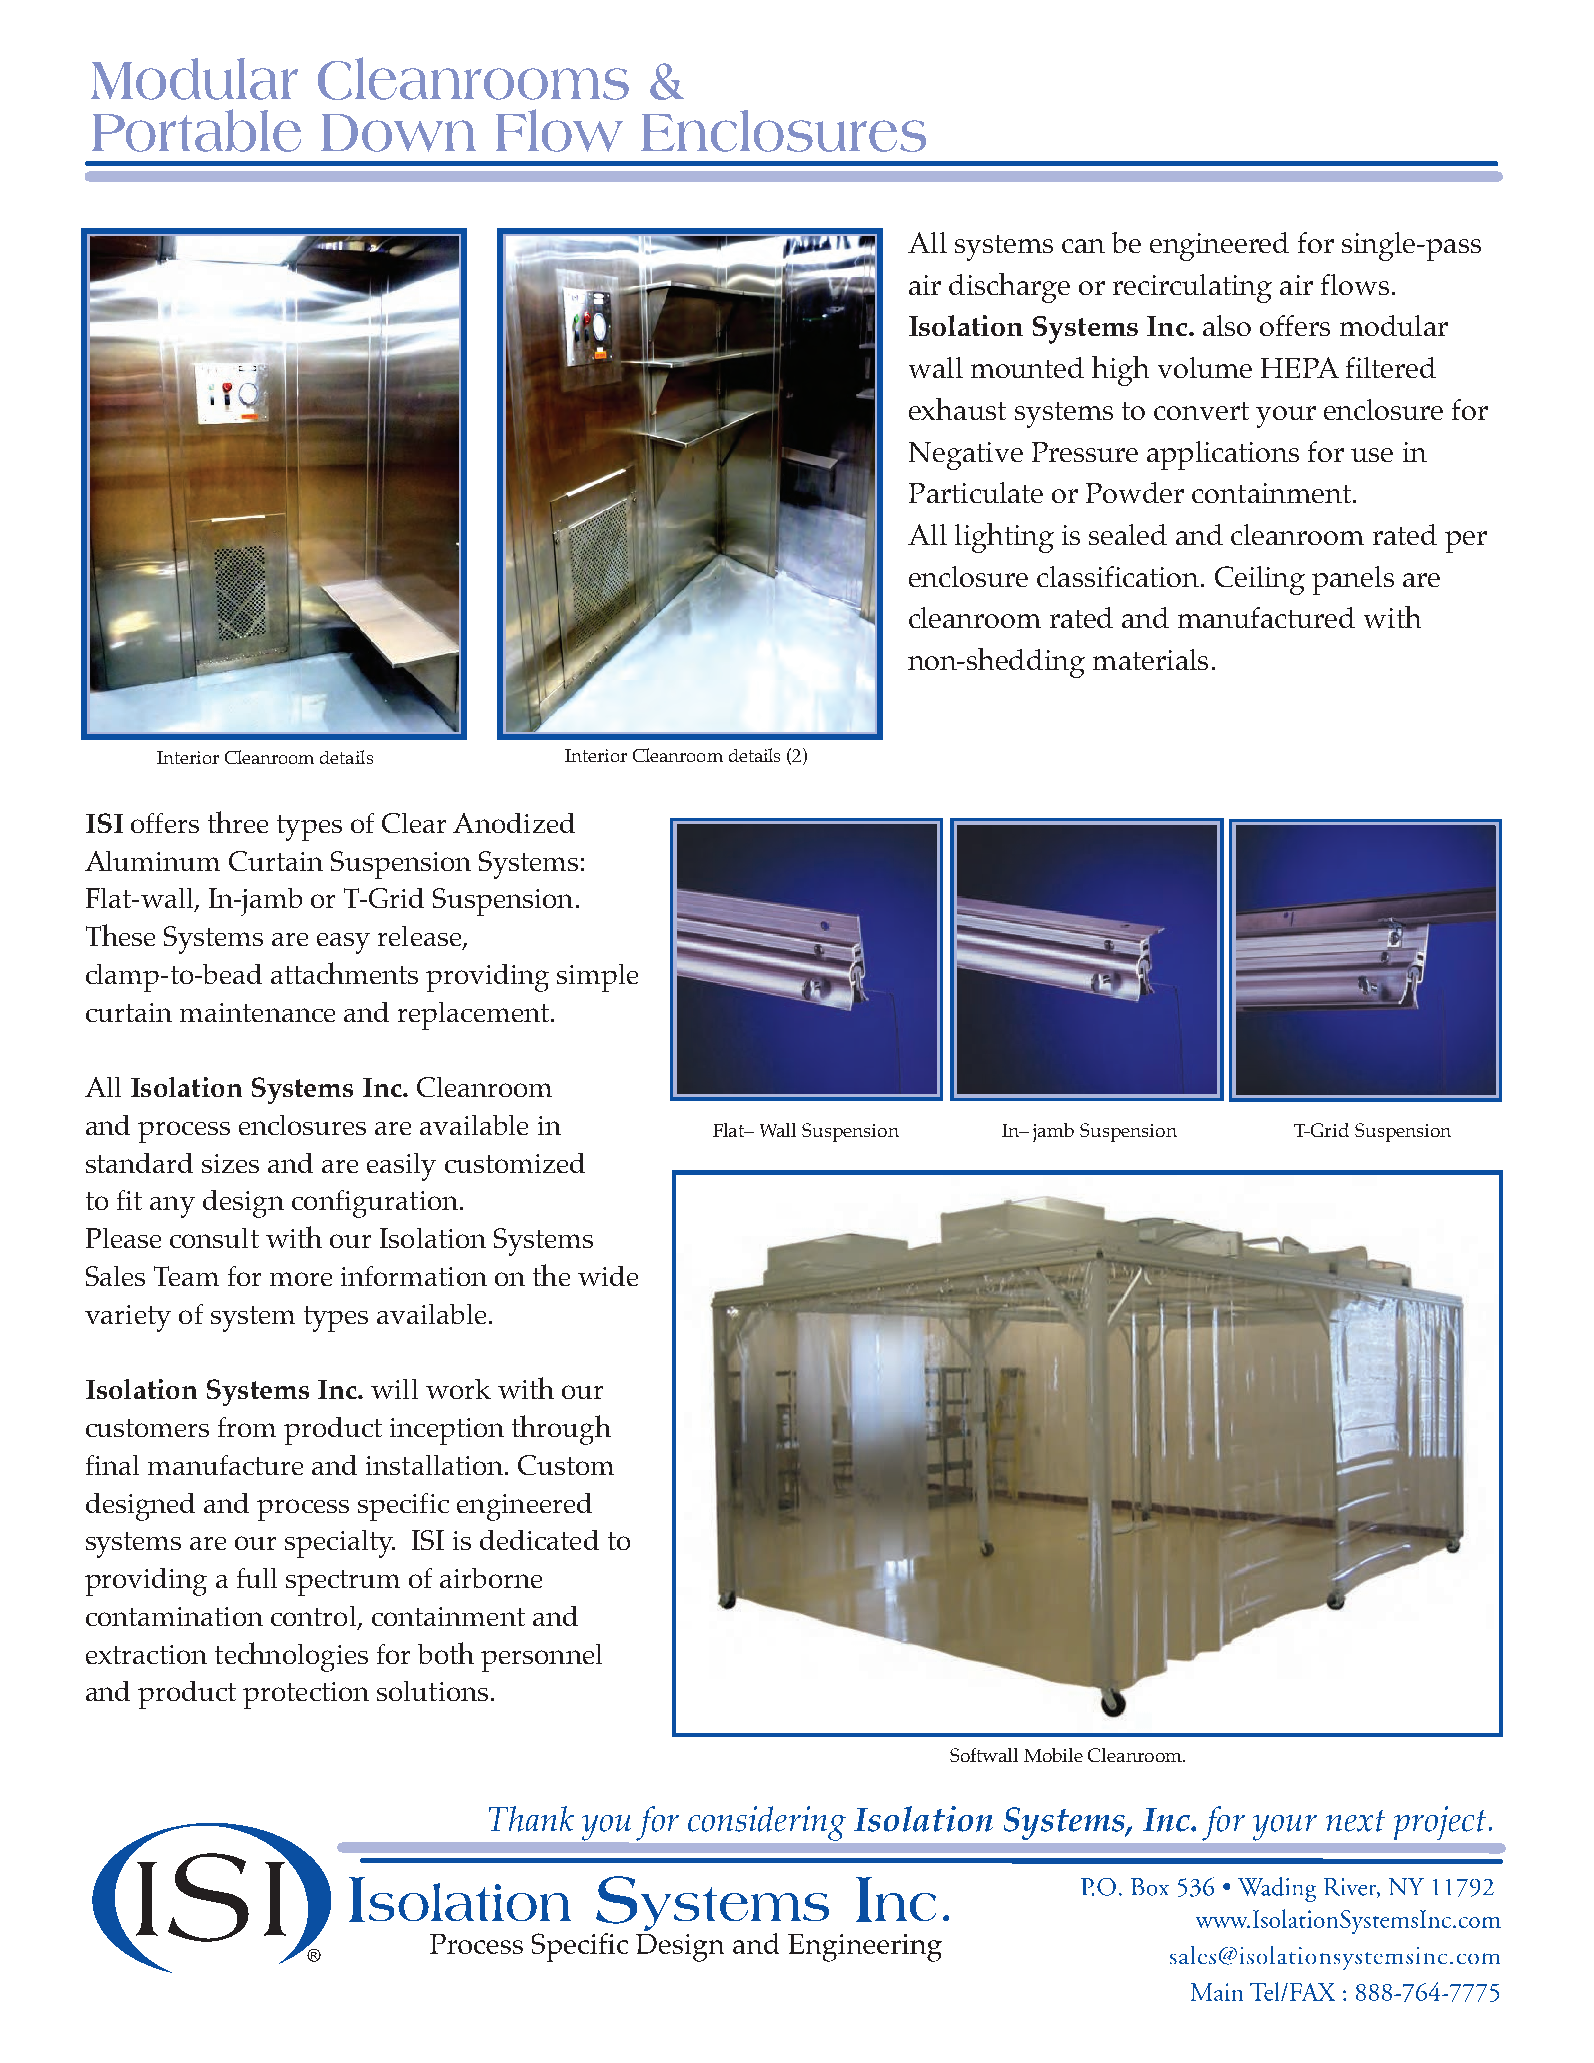 This page has height=2063, width=1594. Describe the element at coordinates (767, 1823) in the page. I see `considering` at that location.
